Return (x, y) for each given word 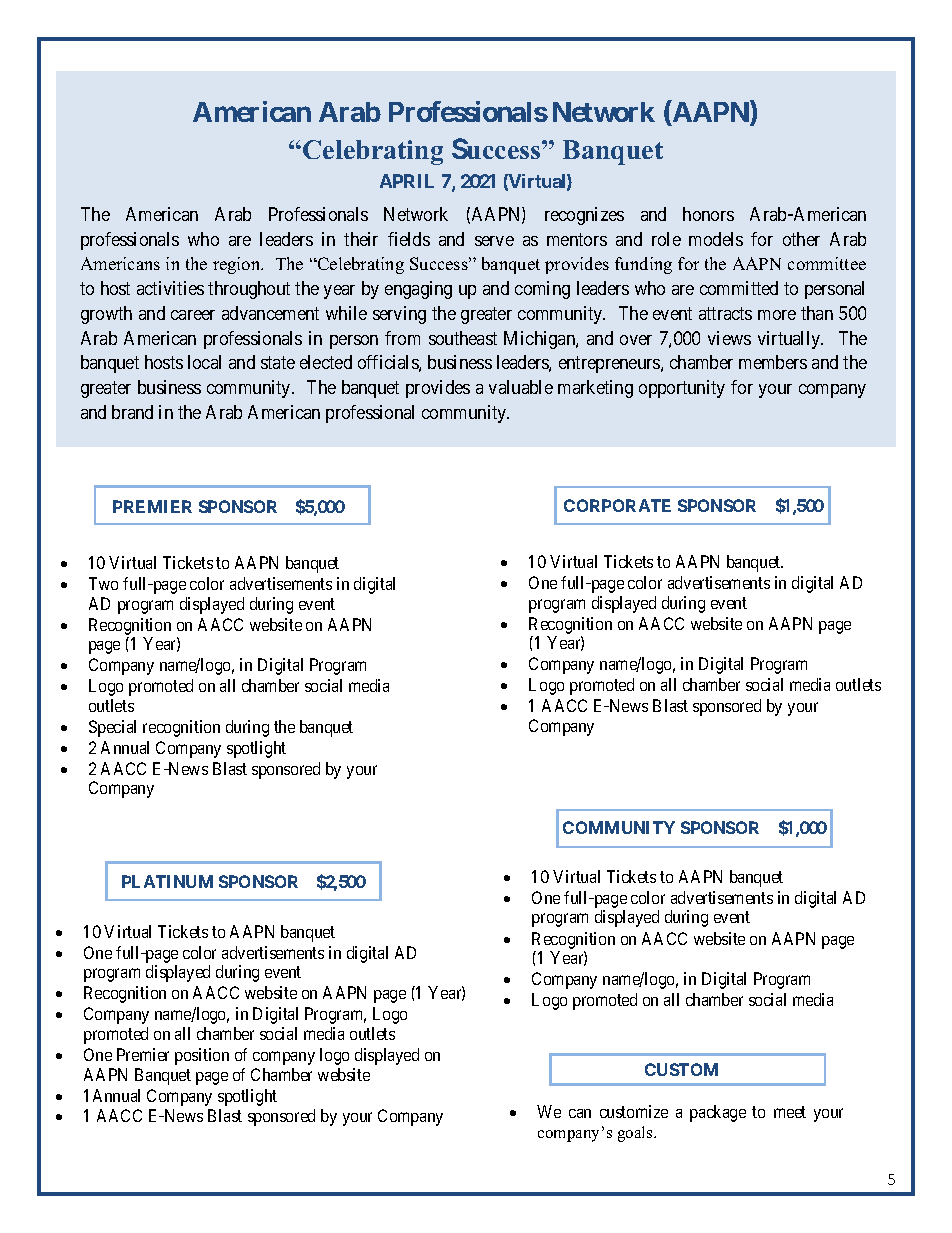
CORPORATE (617, 505)
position (202, 1056)
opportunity (682, 389)
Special (112, 728)
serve (494, 241)
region (238, 265)
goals (636, 1134)
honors (708, 214)
